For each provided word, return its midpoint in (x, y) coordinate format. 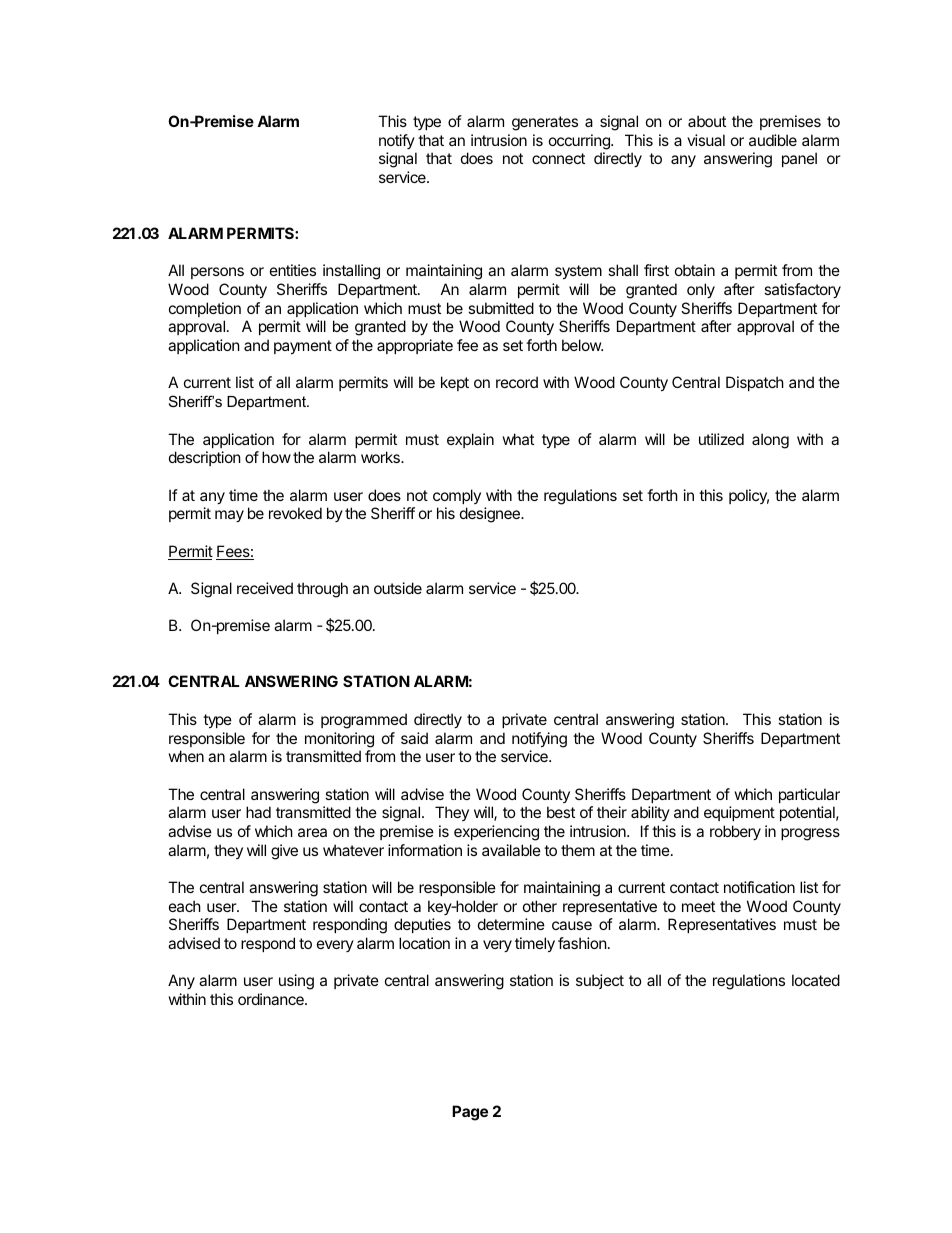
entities (293, 270)
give (284, 852)
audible (773, 140)
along (770, 441)
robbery (735, 832)
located (816, 980)
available (511, 850)
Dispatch (755, 383)
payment (303, 347)
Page (470, 1113)
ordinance (272, 999)
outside (398, 588)
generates (545, 123)
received (265, 588)
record (517, 382)
